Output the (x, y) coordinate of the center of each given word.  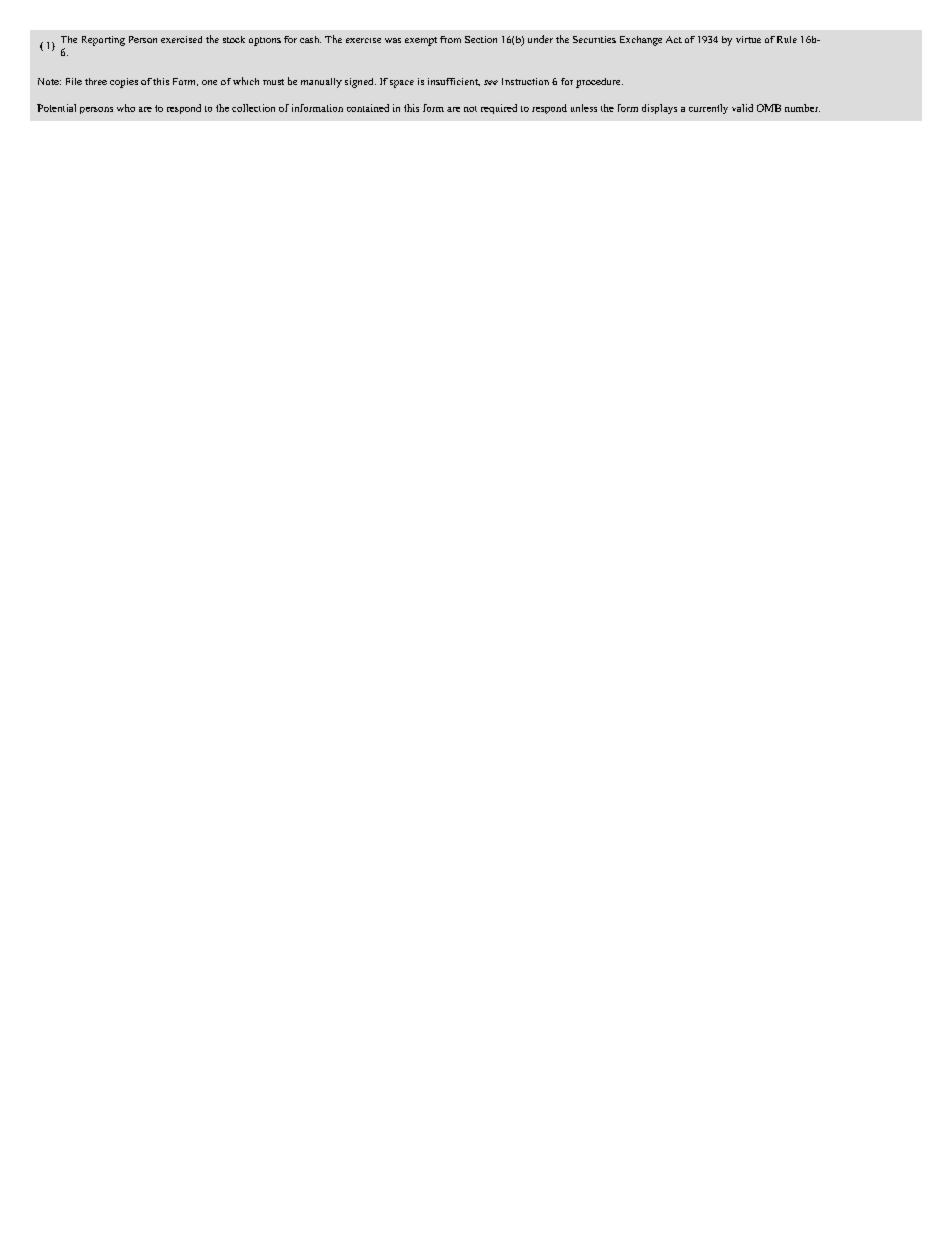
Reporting (103, 41)
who (126, 108)
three (96, 81)
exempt (421, 41)
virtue (748, 39)
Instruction (525, 81)
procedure (599, 83)
